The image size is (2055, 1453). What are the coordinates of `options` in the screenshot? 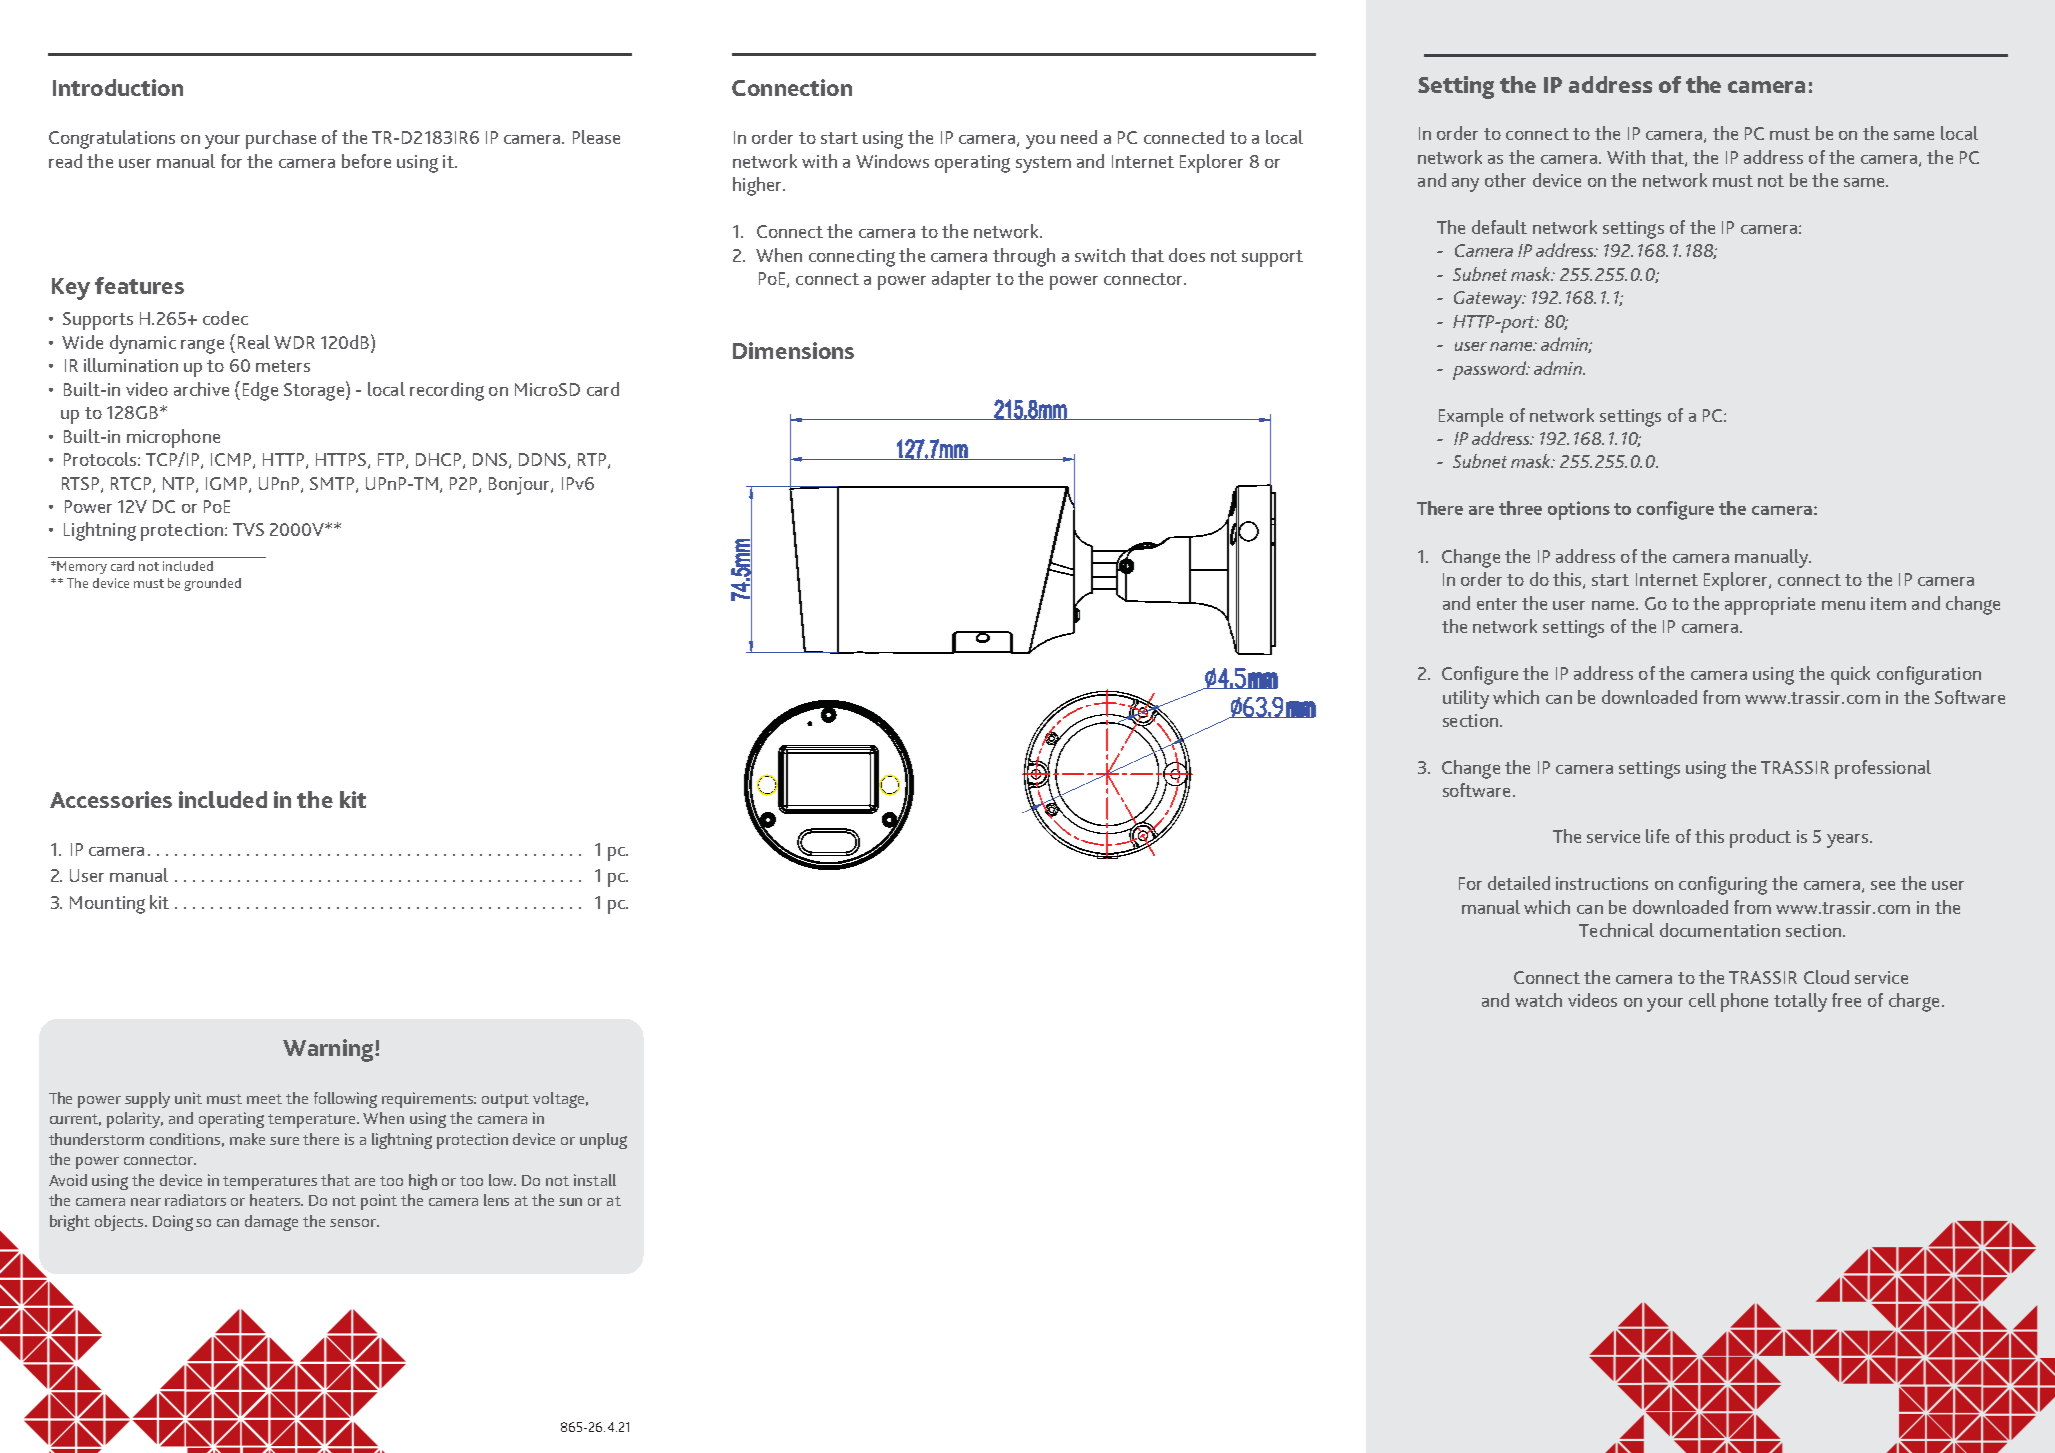 It's located at (1579, 510).
